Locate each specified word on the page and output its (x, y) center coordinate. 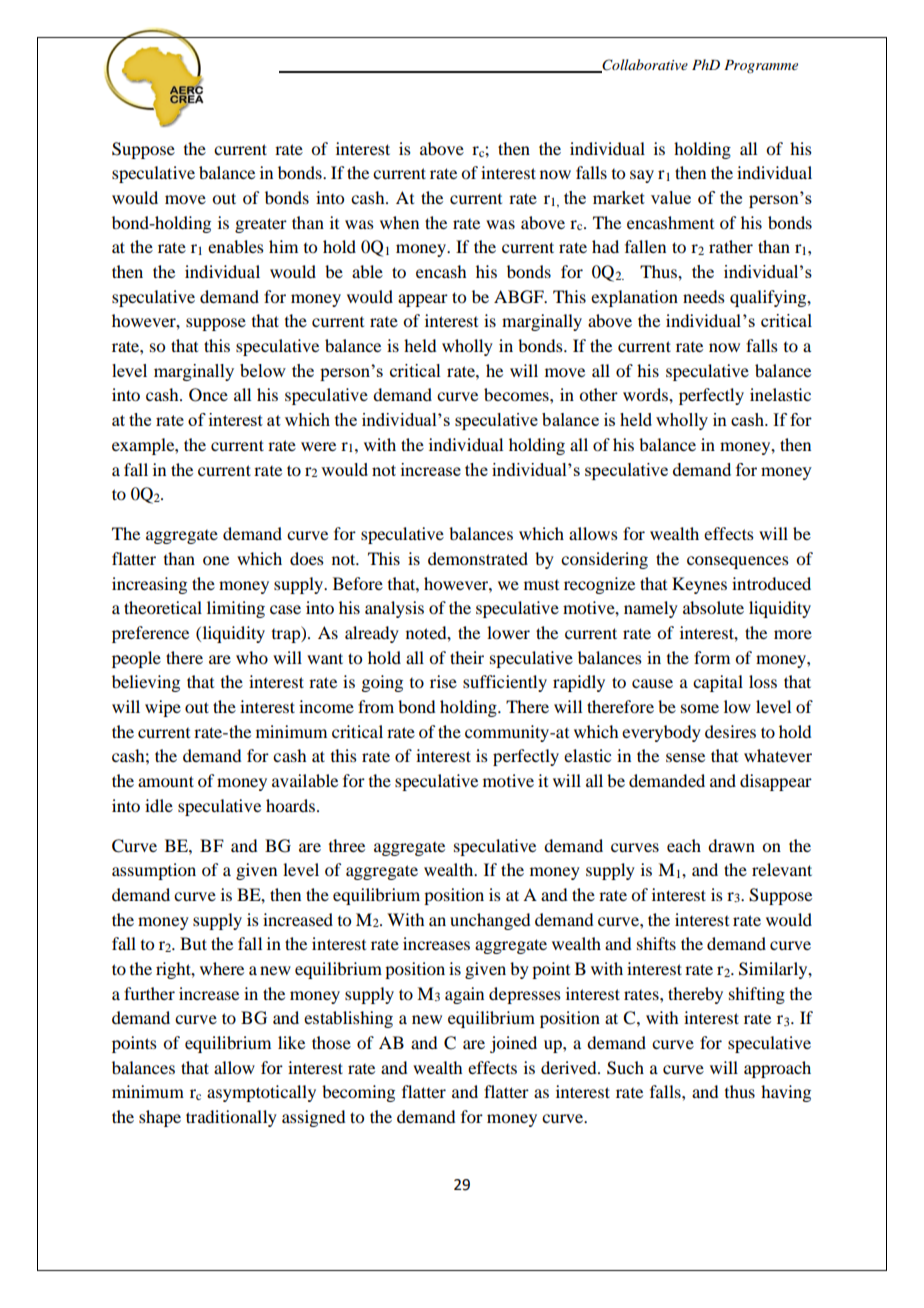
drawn (731, 845)
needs (704, 296)
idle (159, 805)
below (263, 370)
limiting (236, 609)
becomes (517, 394)
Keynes (699, 585)
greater (261, 225)
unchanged (490, 921)
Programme (761, 66)
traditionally (231, 1118)
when (399, 222)
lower (508, 632)
